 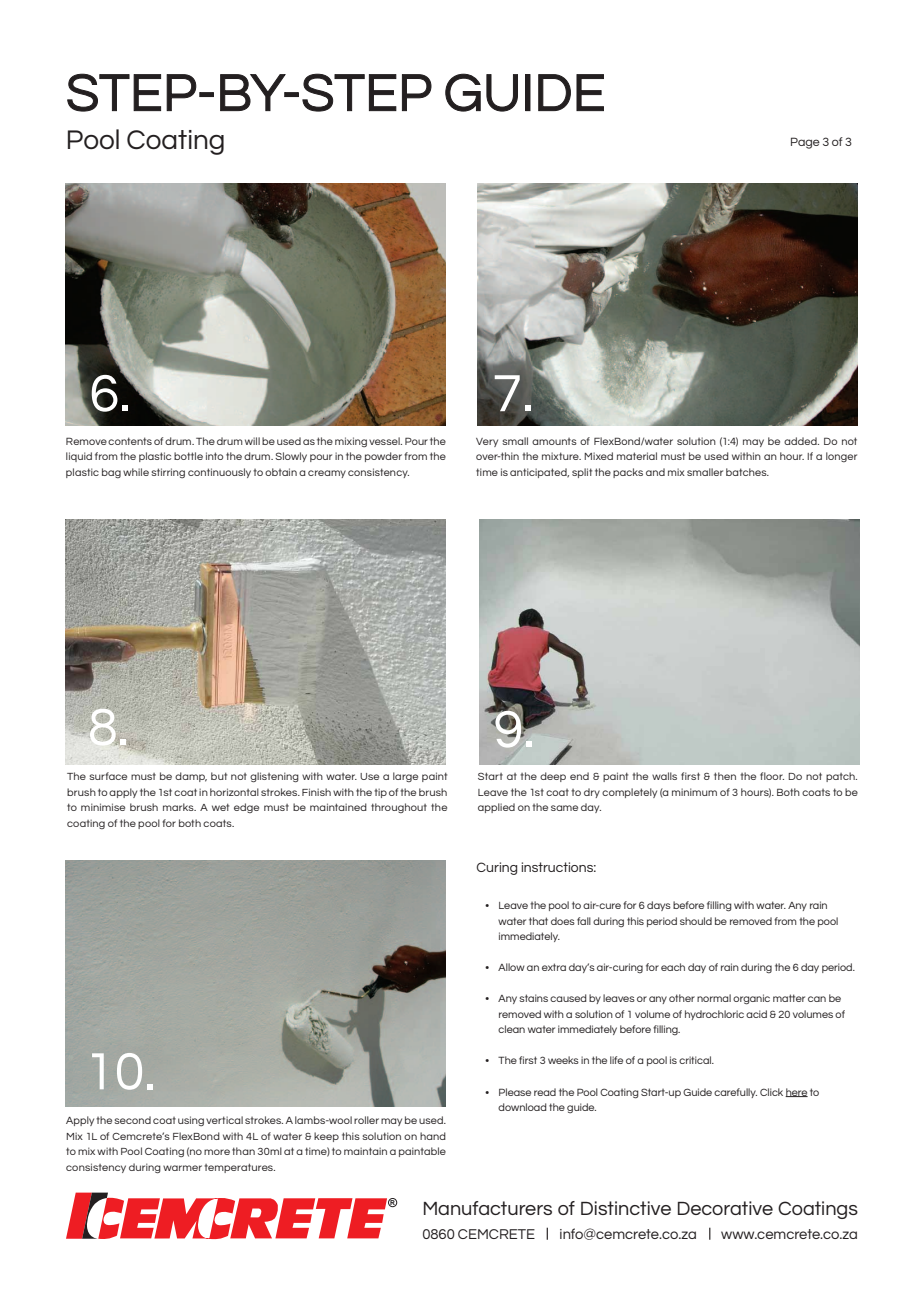 I want to click on contents, so click(x=130, y=441).
